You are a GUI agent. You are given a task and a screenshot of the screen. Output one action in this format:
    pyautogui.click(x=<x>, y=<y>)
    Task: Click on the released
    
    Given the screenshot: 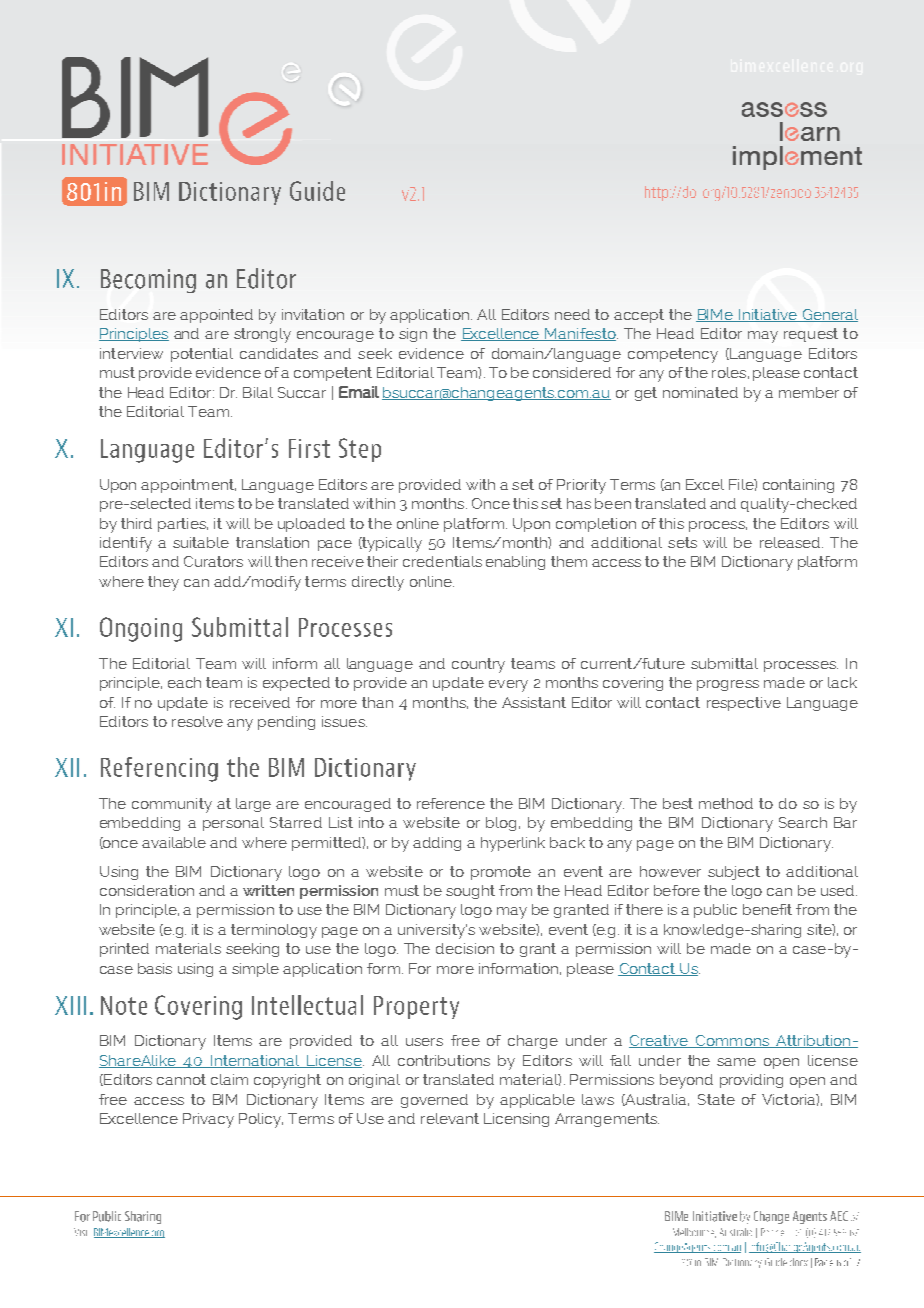 What is the action you would take?
    pyautogui.click(x=791, y=542)
